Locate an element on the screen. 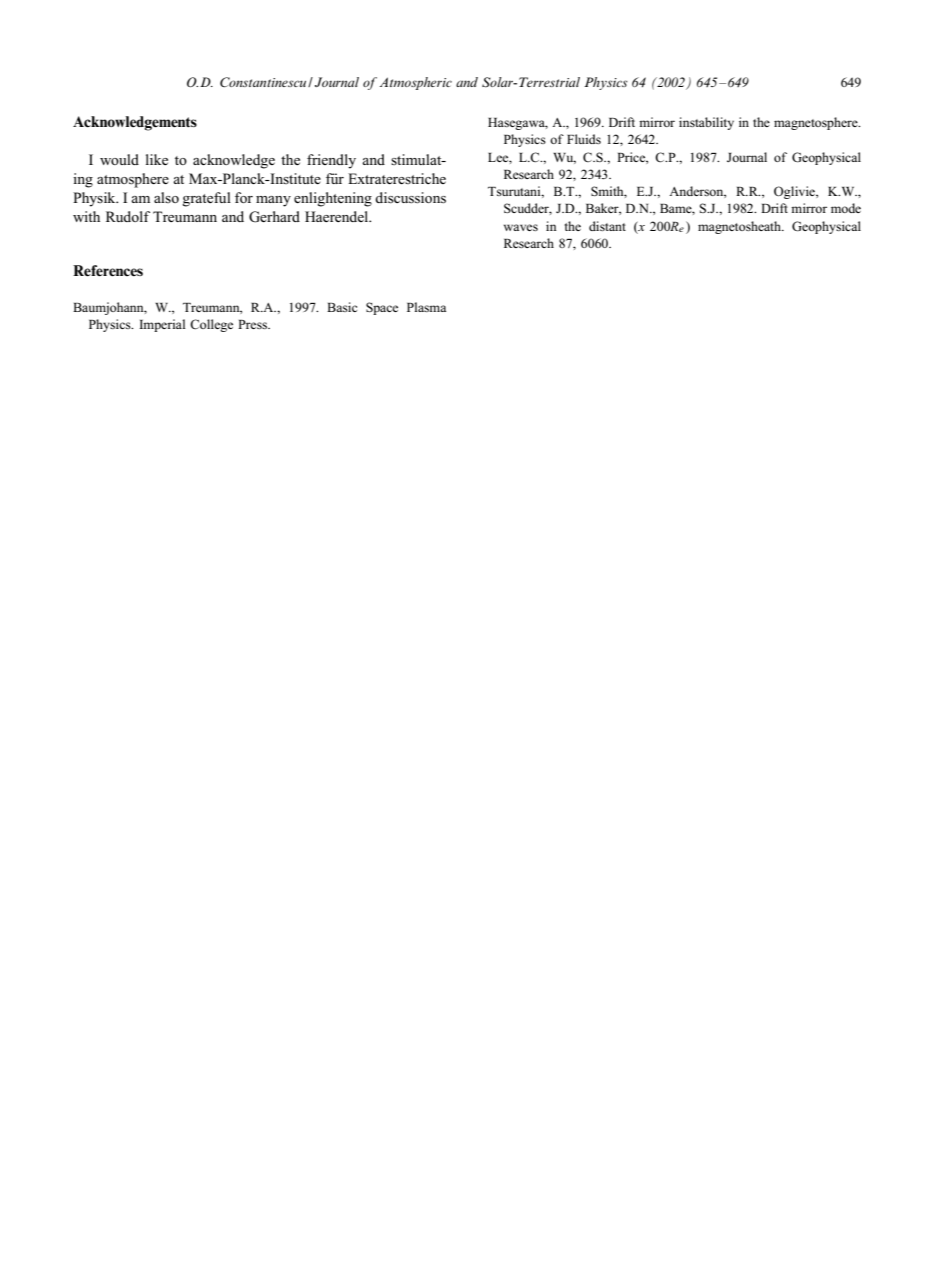  Fluids is located at coordinates (584, 139).
